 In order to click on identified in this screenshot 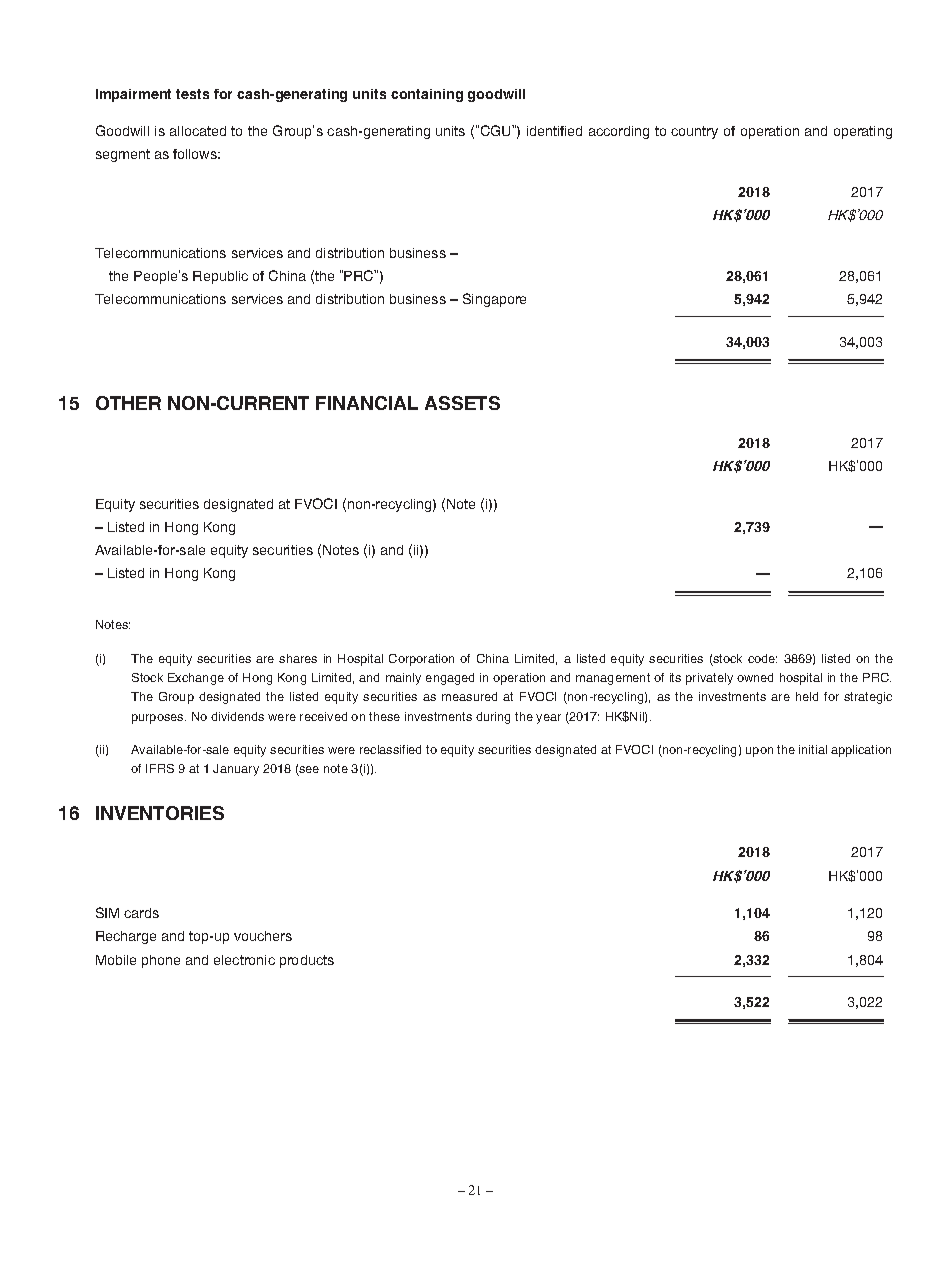, I will do `click(554, 131)`.
